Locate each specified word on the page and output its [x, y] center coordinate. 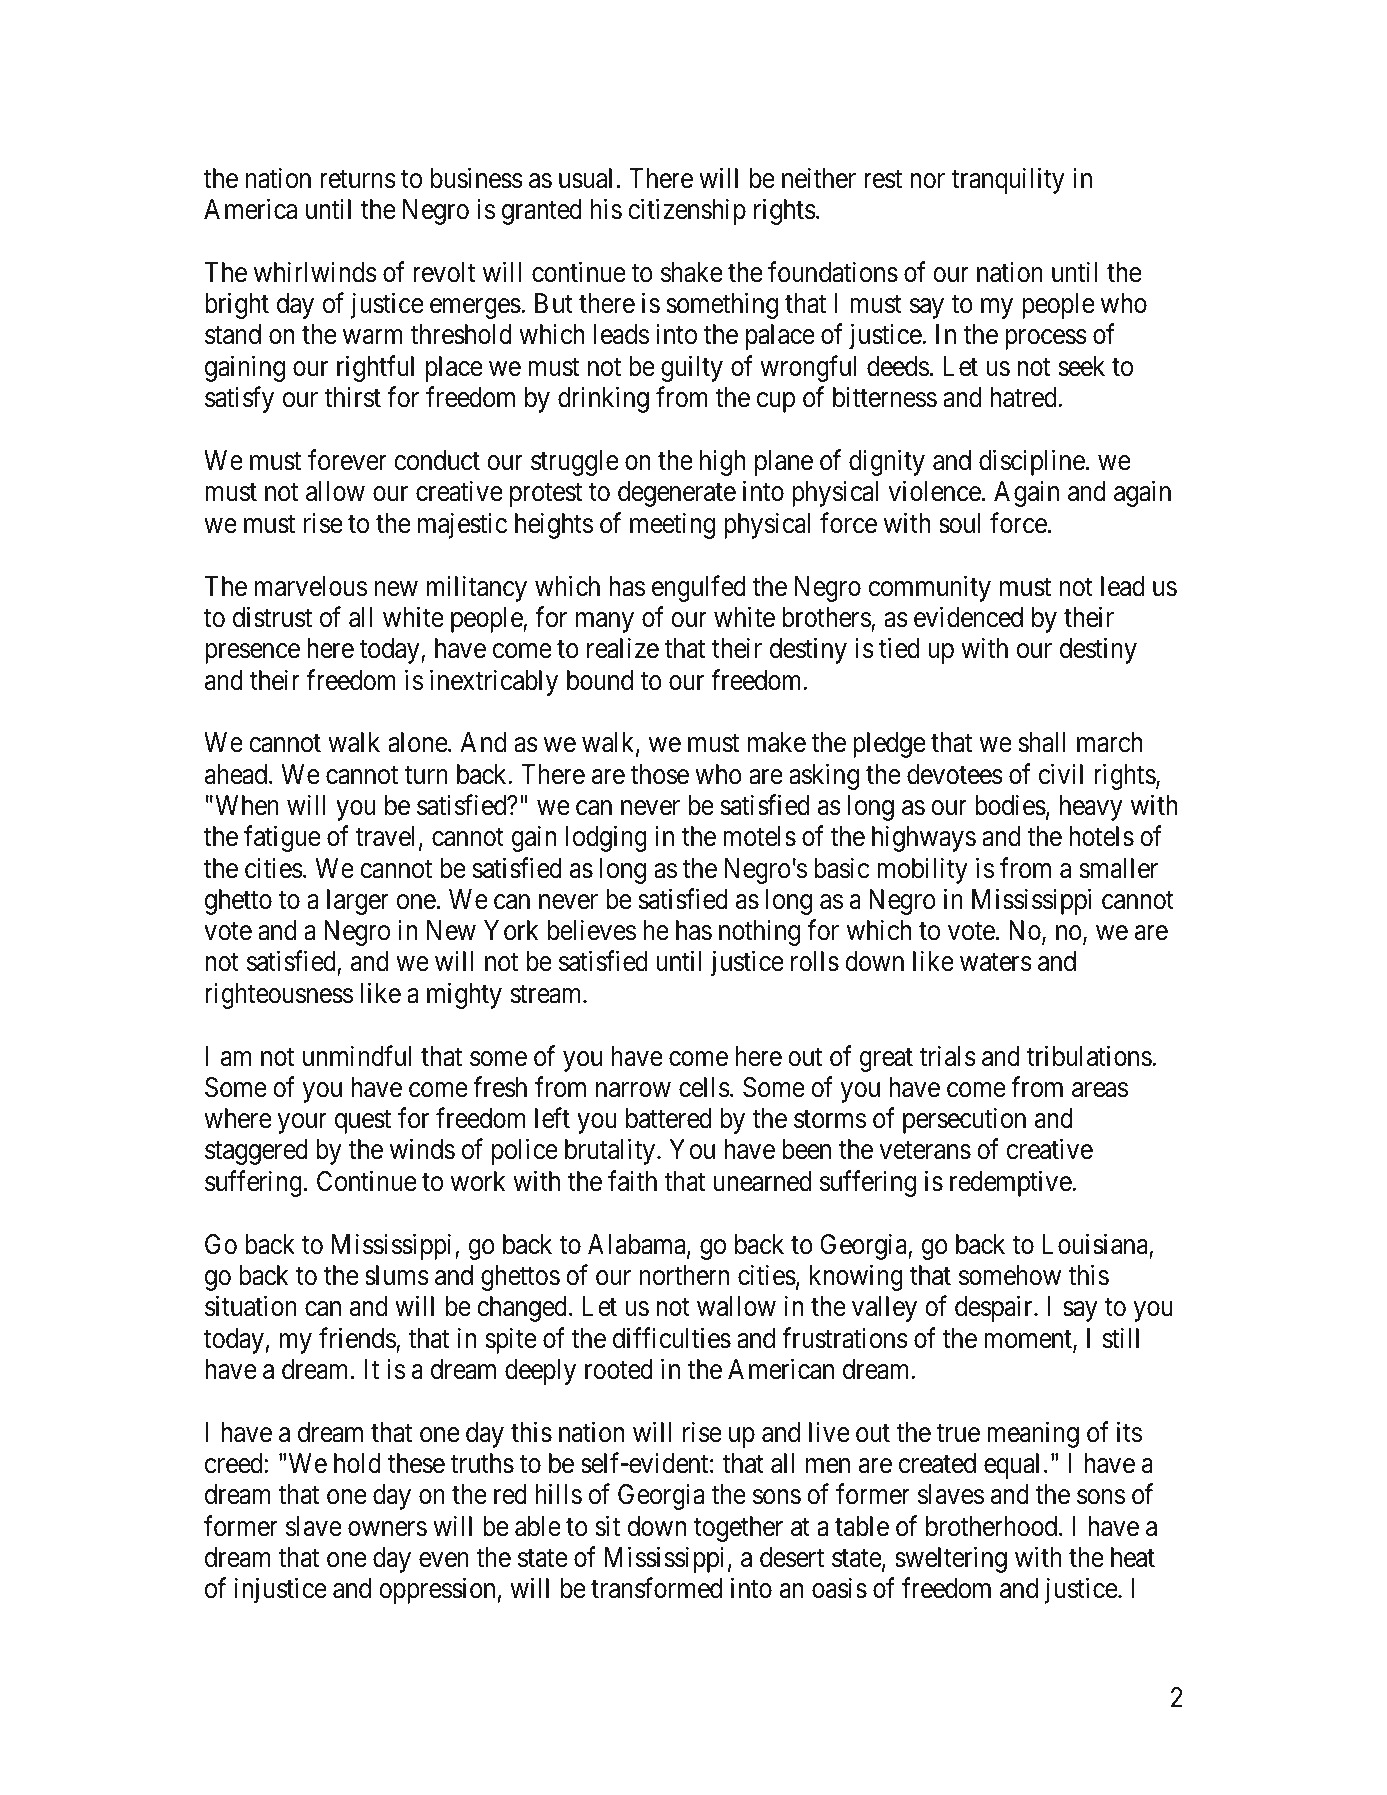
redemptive [1011, 1183]
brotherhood [993, 1526]
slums [397, 1275]
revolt [444, 272]
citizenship [687, 212]
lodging [606, 839]
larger [358, 902]
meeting [672, 525]
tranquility [1008, 180]
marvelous [311, 586]
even [444, 1560]
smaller [1118, 868]
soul [959, 523]
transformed [656, 1588]
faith [632, 1181]
